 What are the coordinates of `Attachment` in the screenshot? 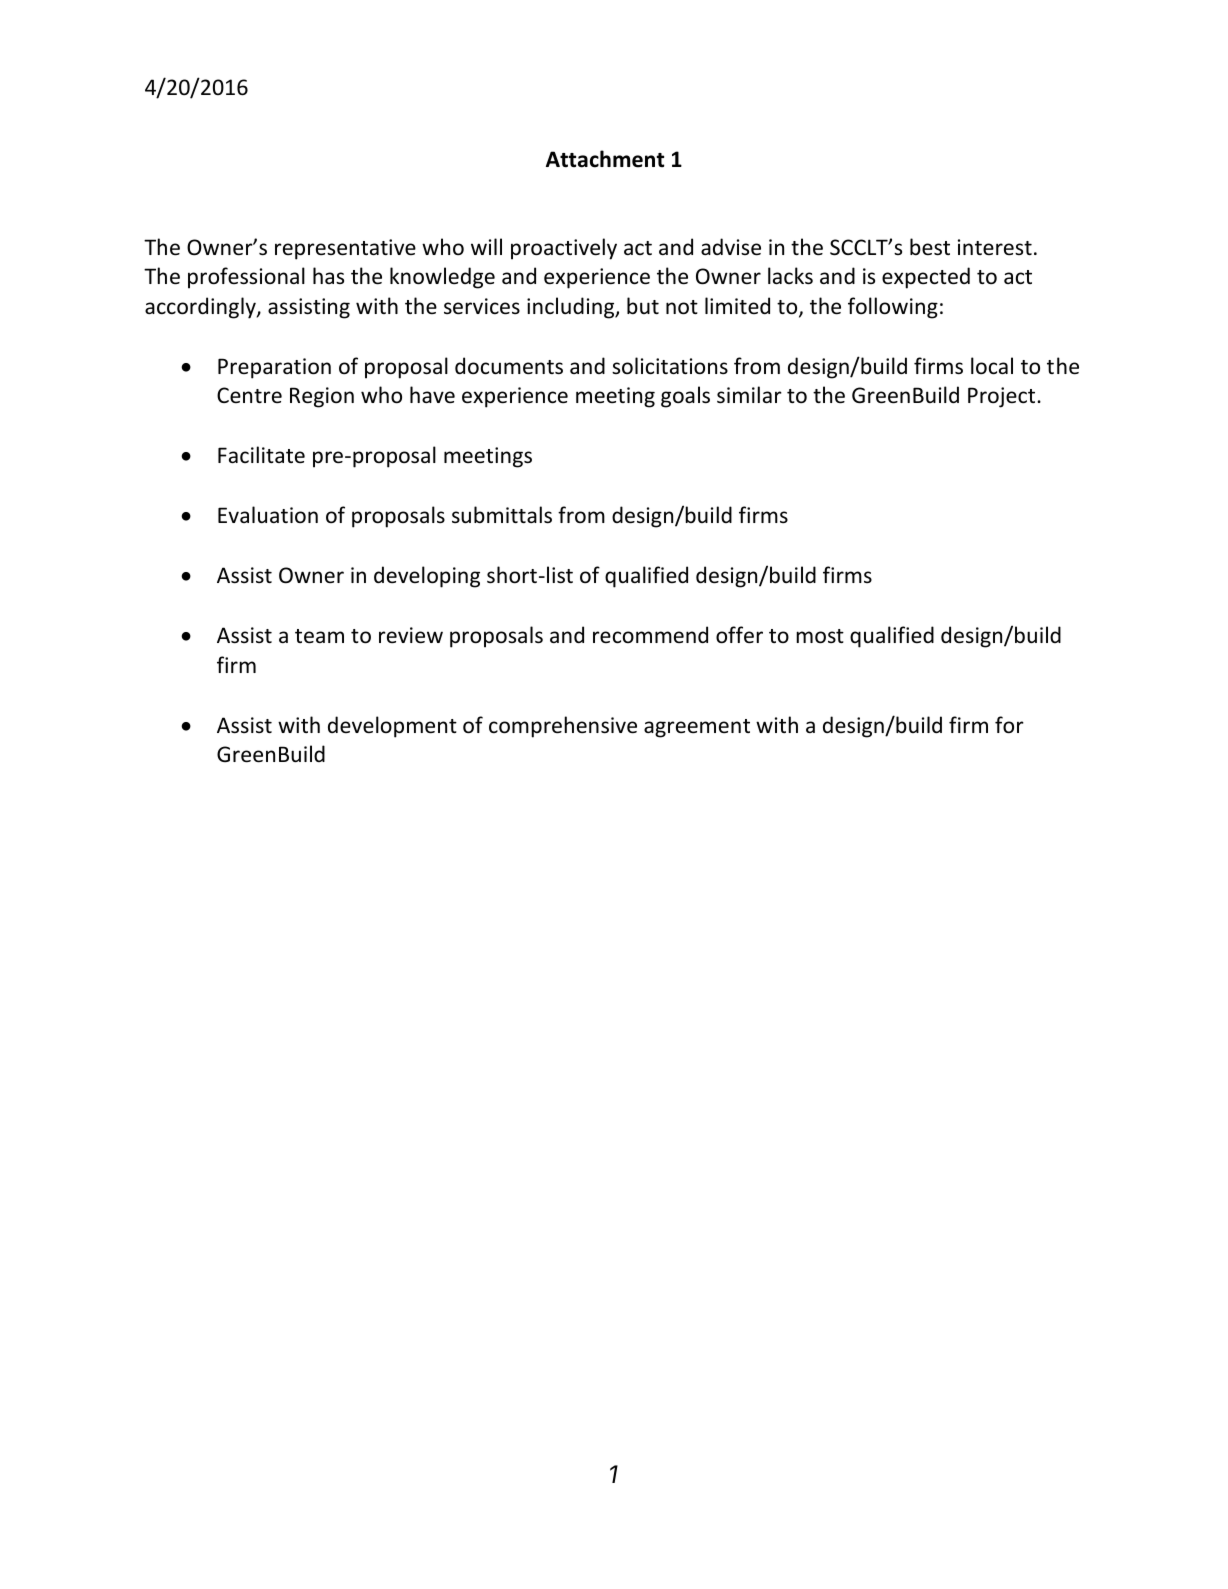 It's located at (605, 159).
